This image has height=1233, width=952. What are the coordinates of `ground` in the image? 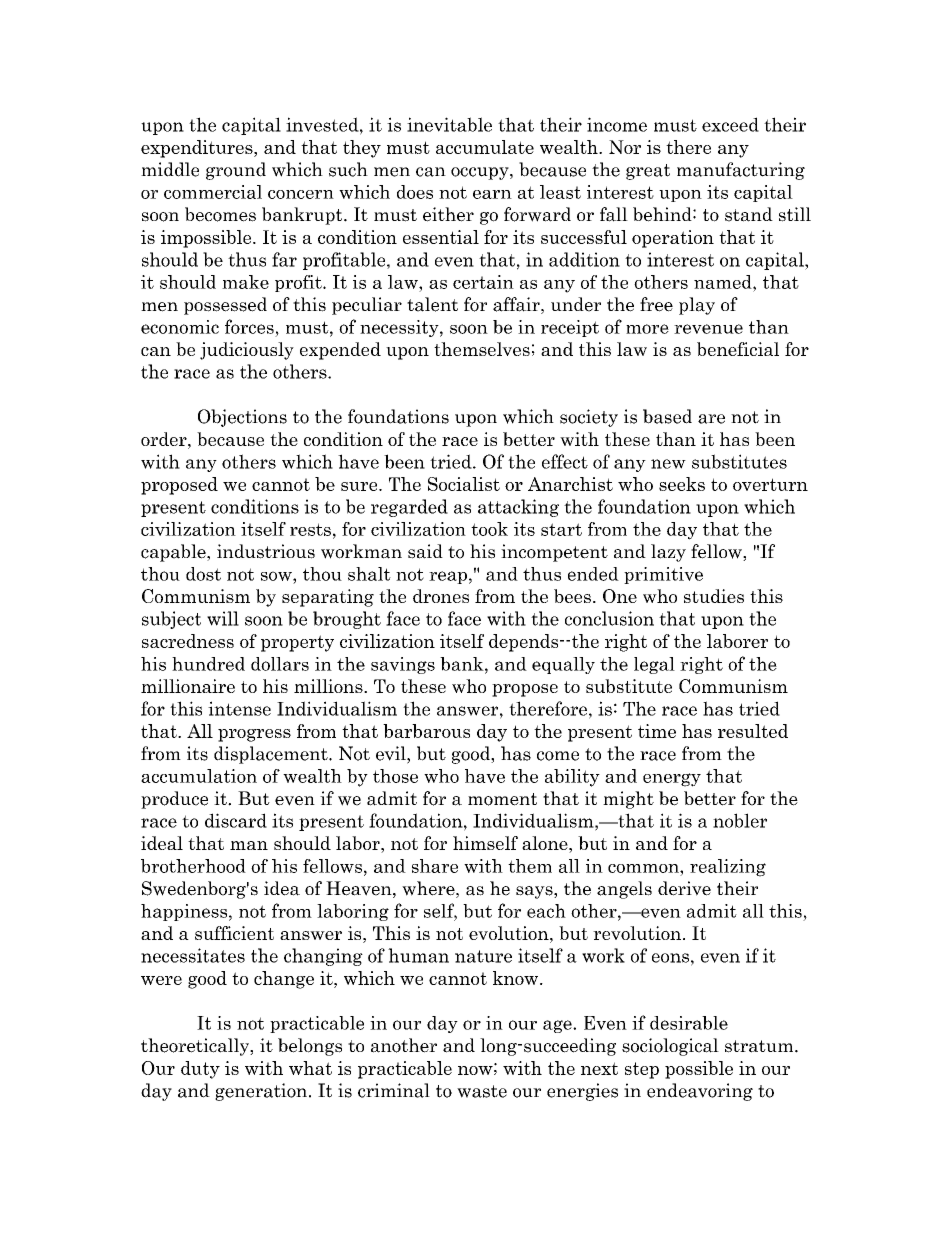 It's located at (236, 171).
